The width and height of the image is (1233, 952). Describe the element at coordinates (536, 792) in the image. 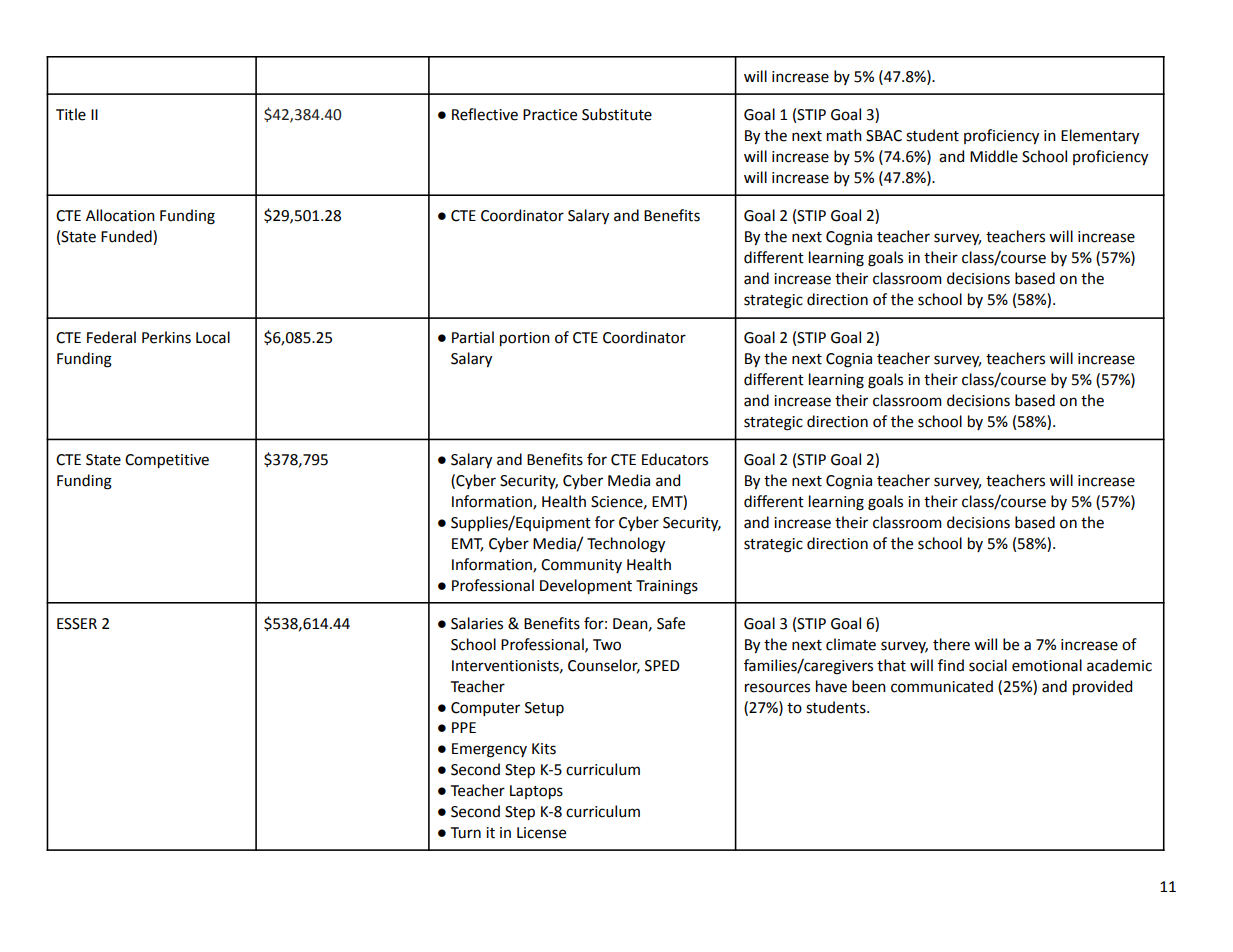

I see `Laptops` at that location.
